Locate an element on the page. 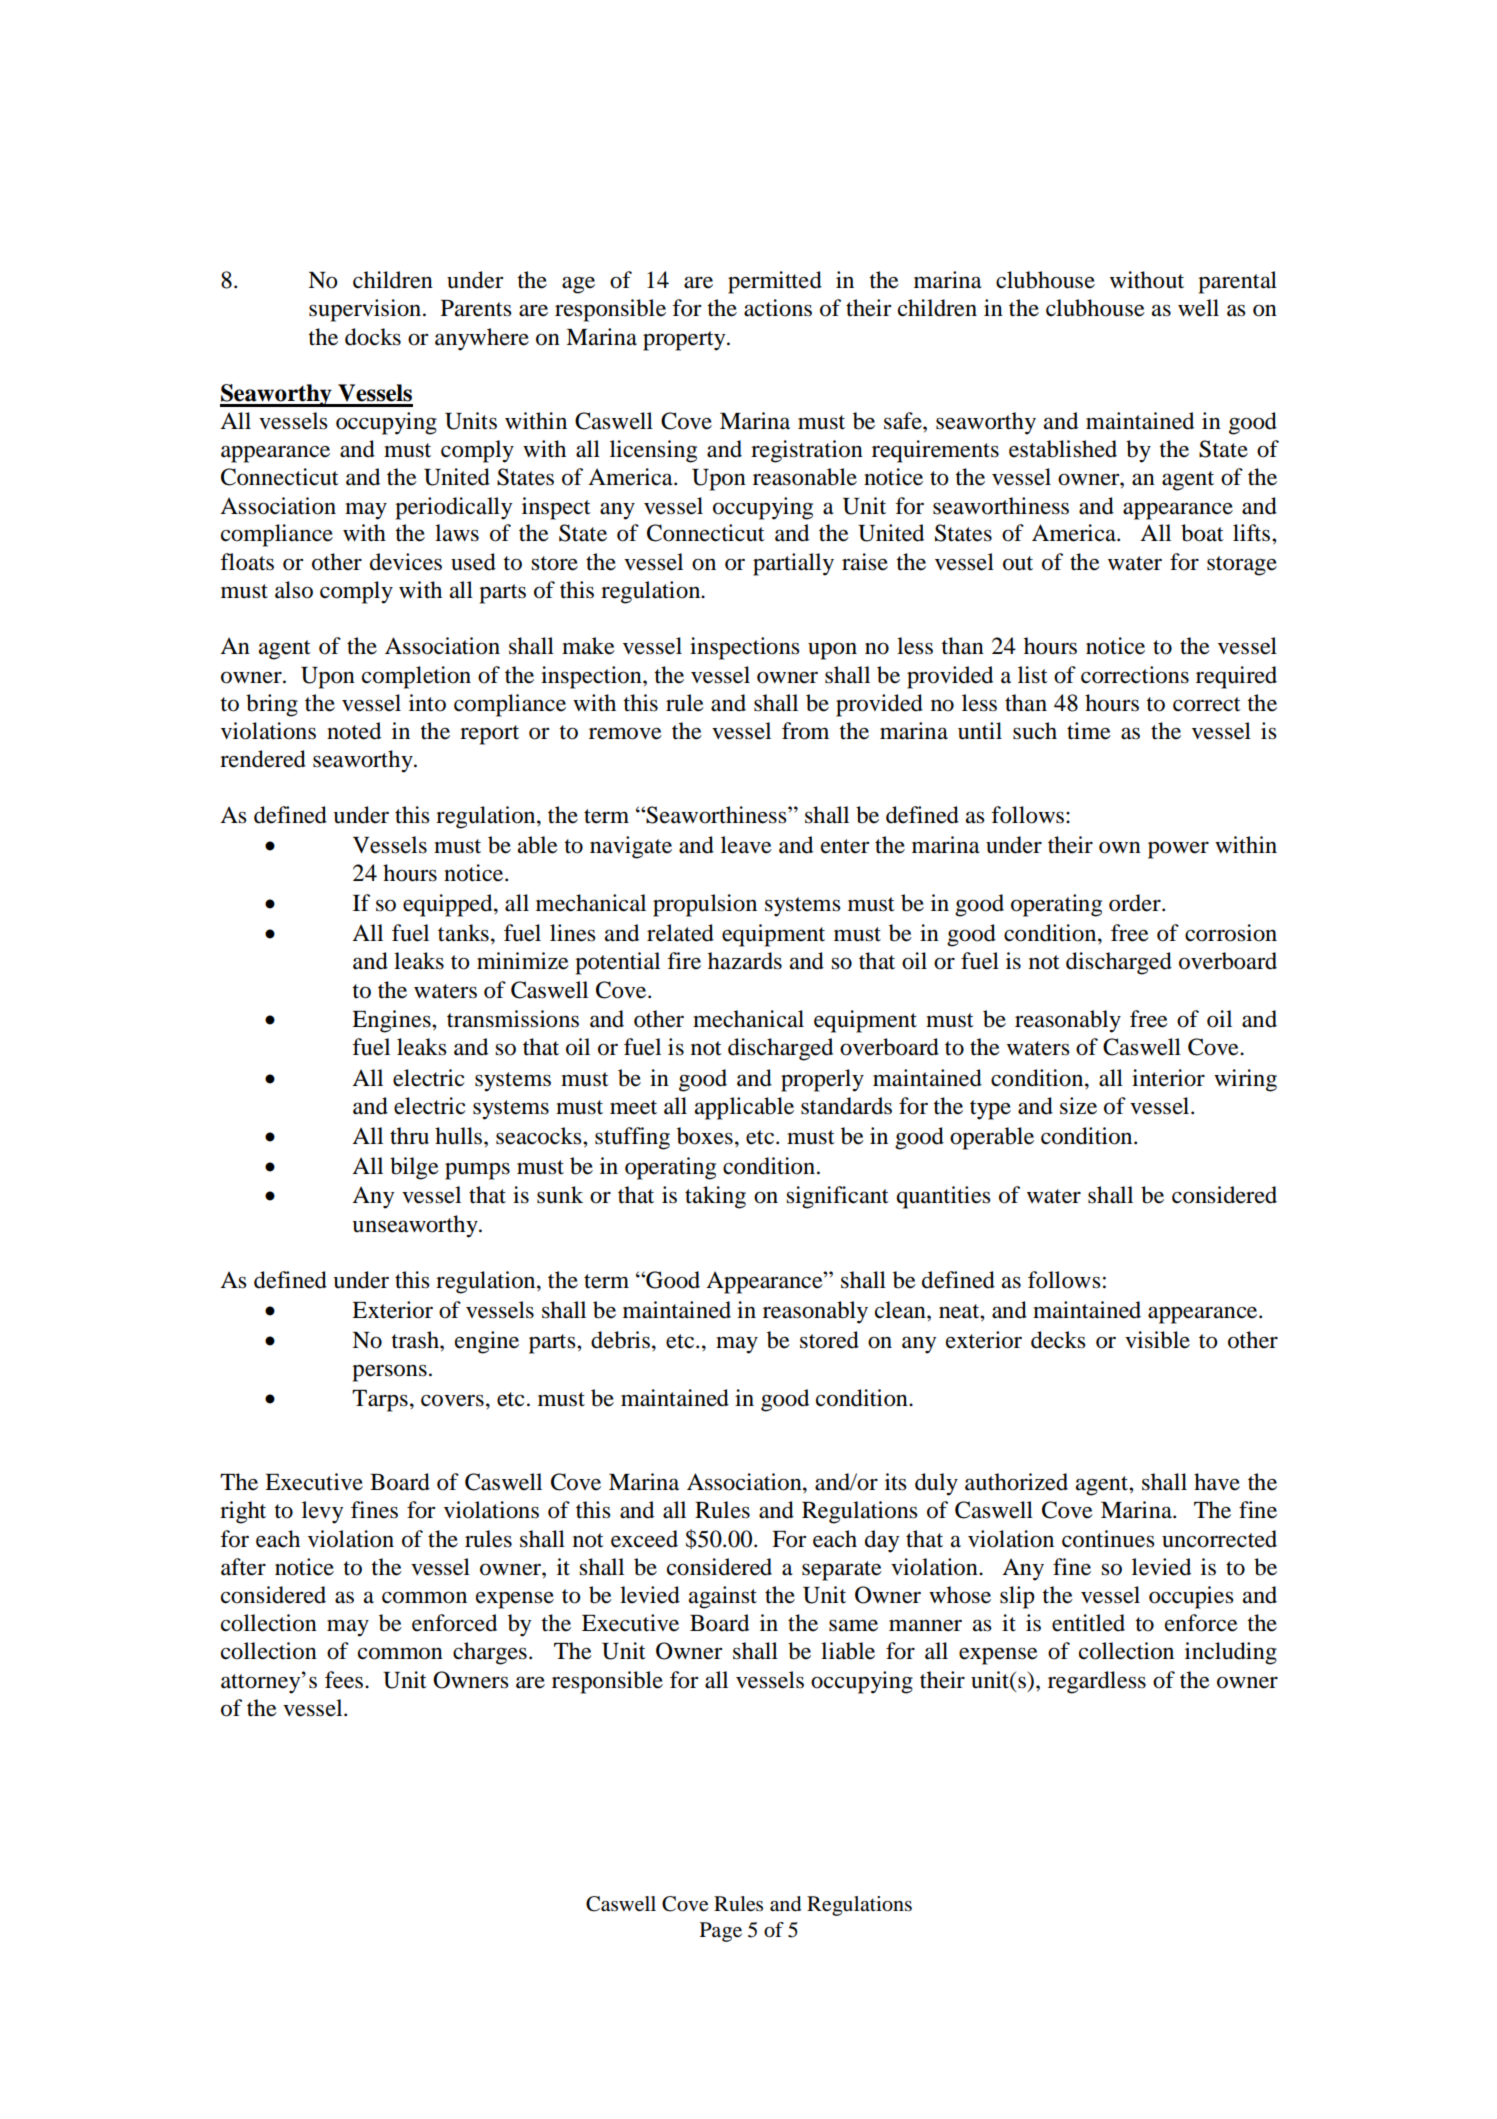 The image size is (1497, 2119). size is located at coordinates (1078, 1106).
